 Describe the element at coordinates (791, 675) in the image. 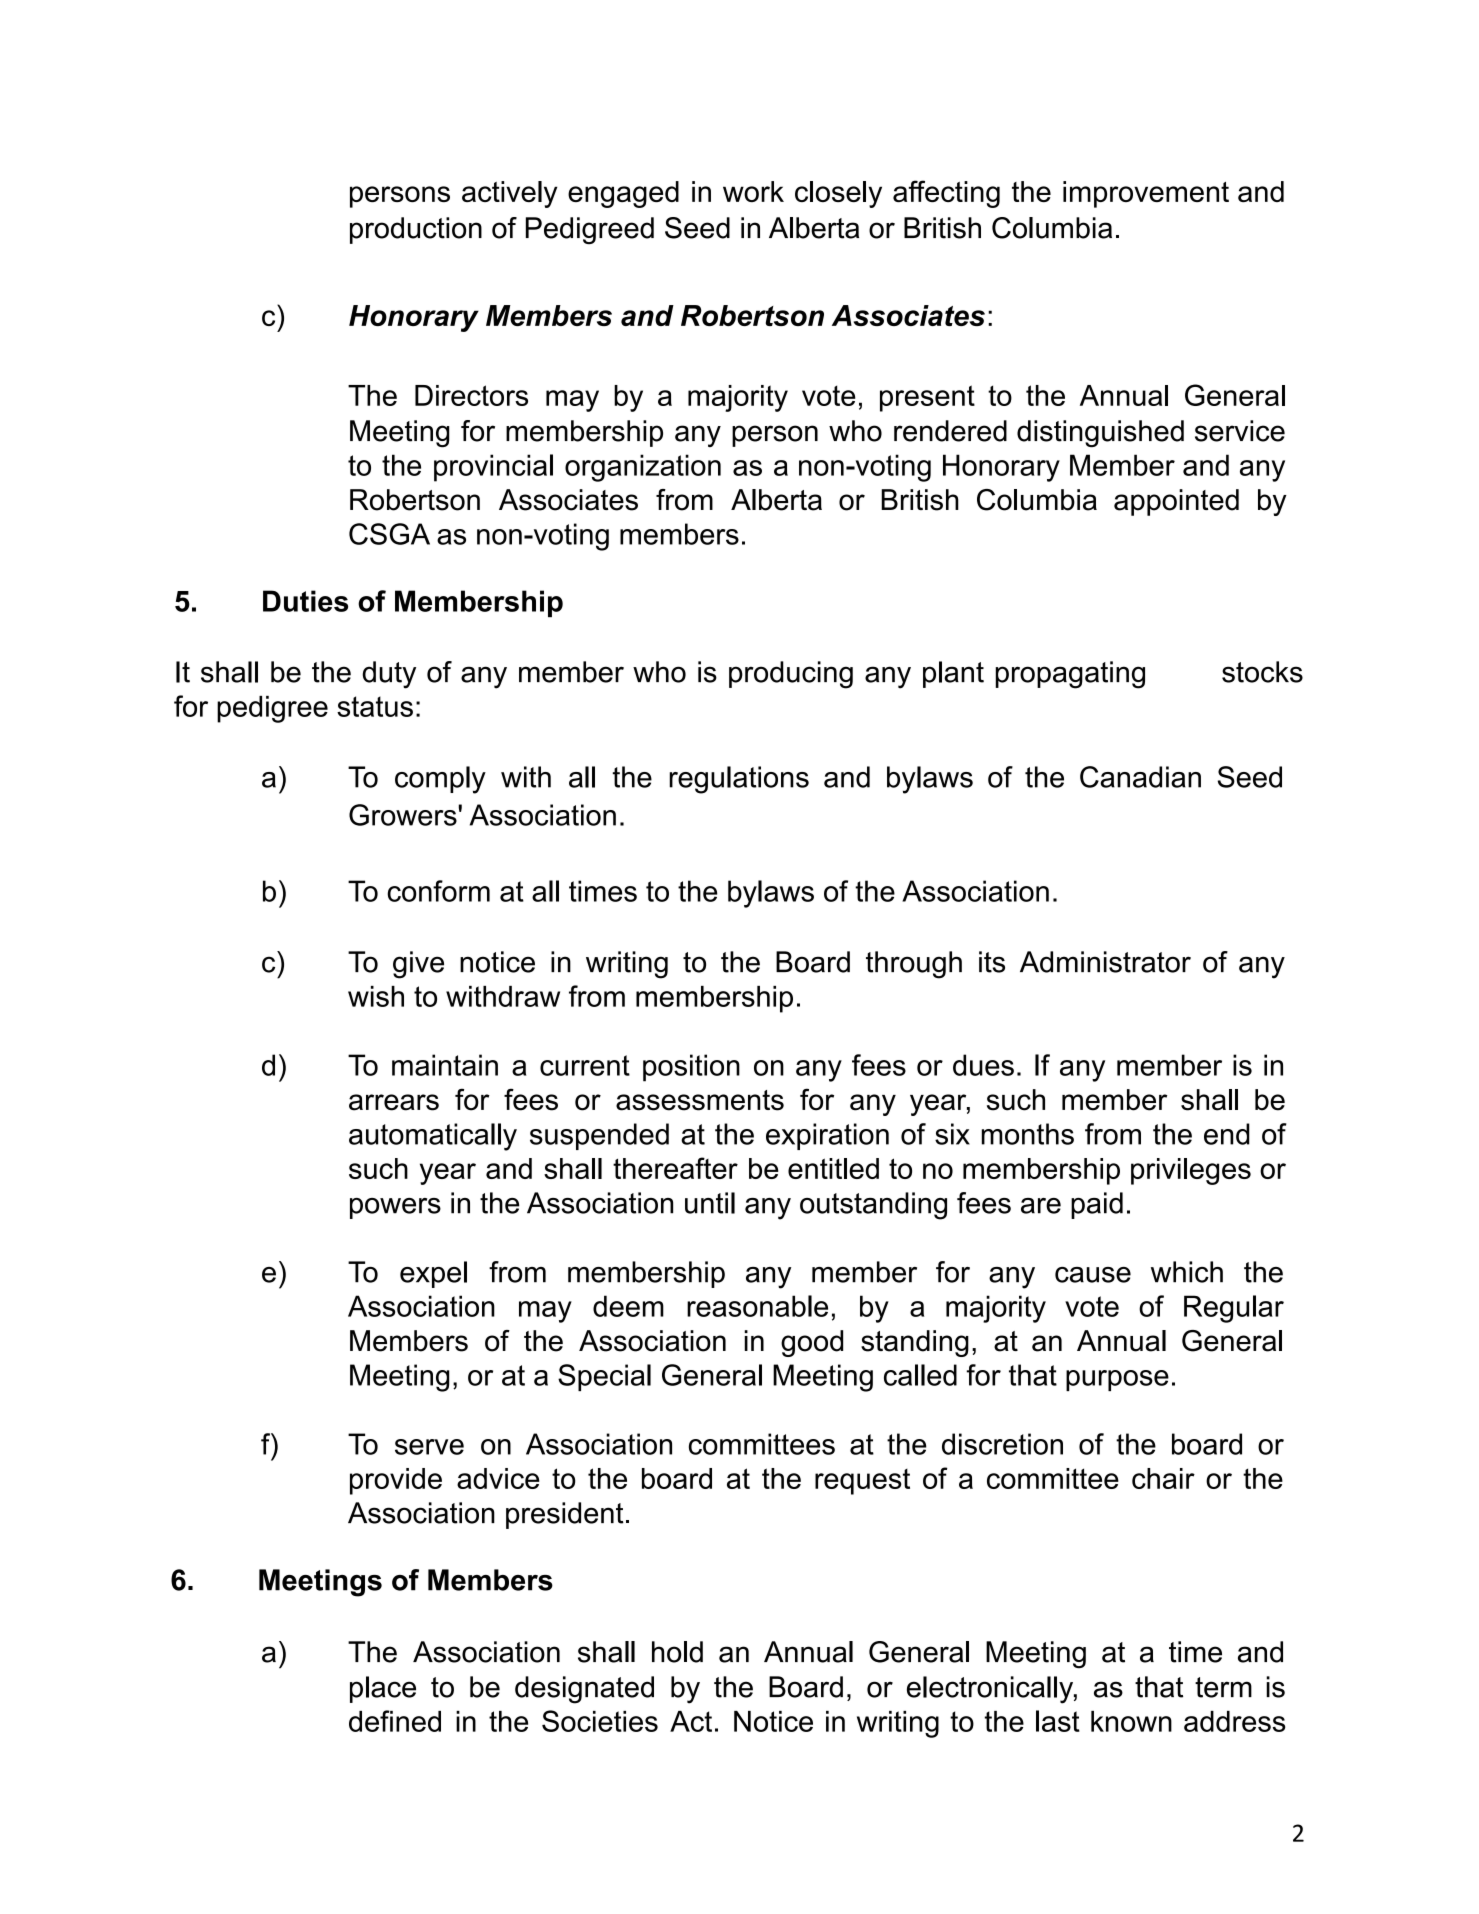

I see `producing` at that location.
